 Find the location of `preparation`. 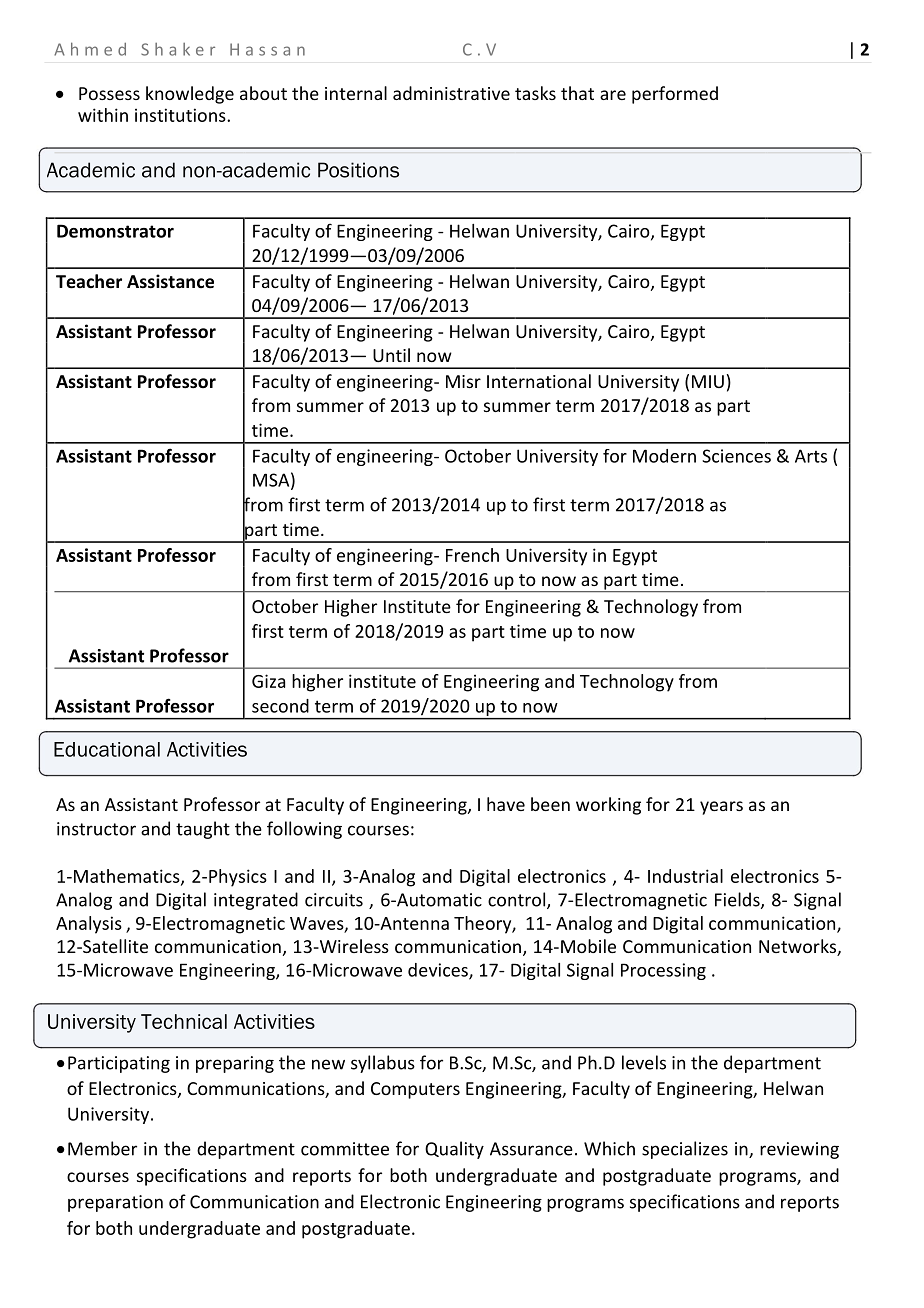

preparation is located at coordinates (115, 1203).
